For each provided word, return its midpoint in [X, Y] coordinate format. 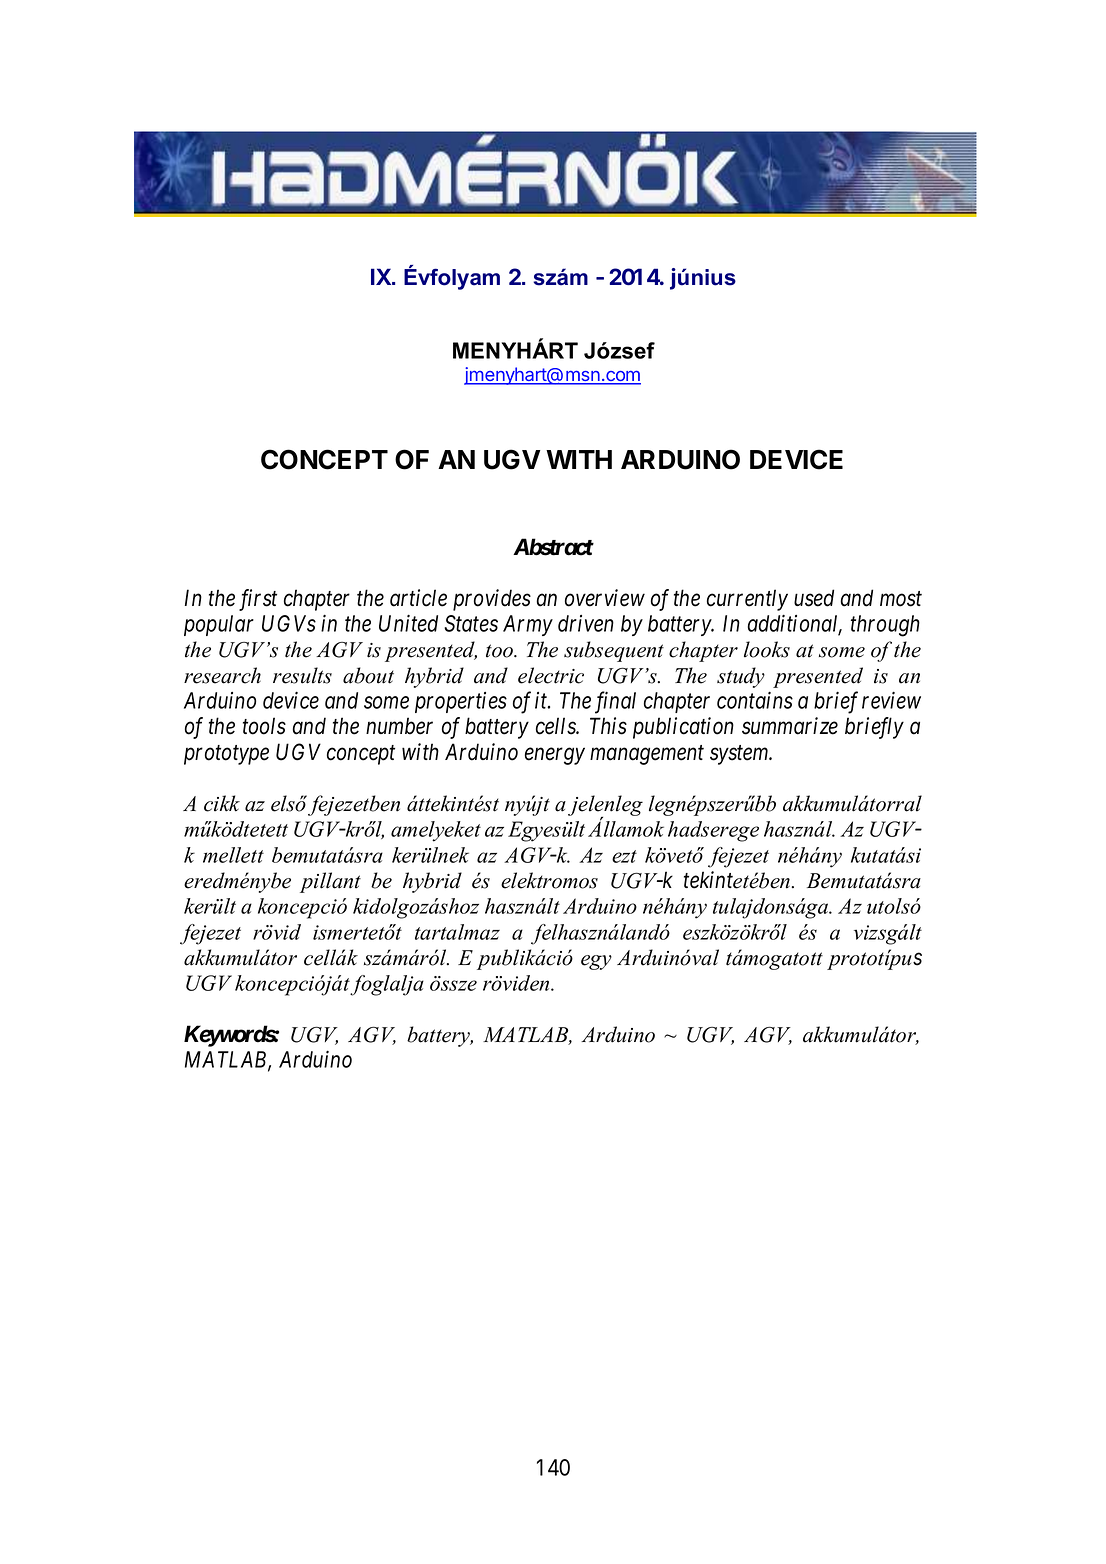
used [814, 598]
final [615, 702]
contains [755, 700]
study [741, 677]
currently [747, 600]
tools [264, 726]
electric [551, 675]
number [399, 726]
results [302, 675]
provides [492, 600]
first [258, 600]
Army [528, 625]
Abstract [553, 547]
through [885, 626]
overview [605, 598]
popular [219, 625]
